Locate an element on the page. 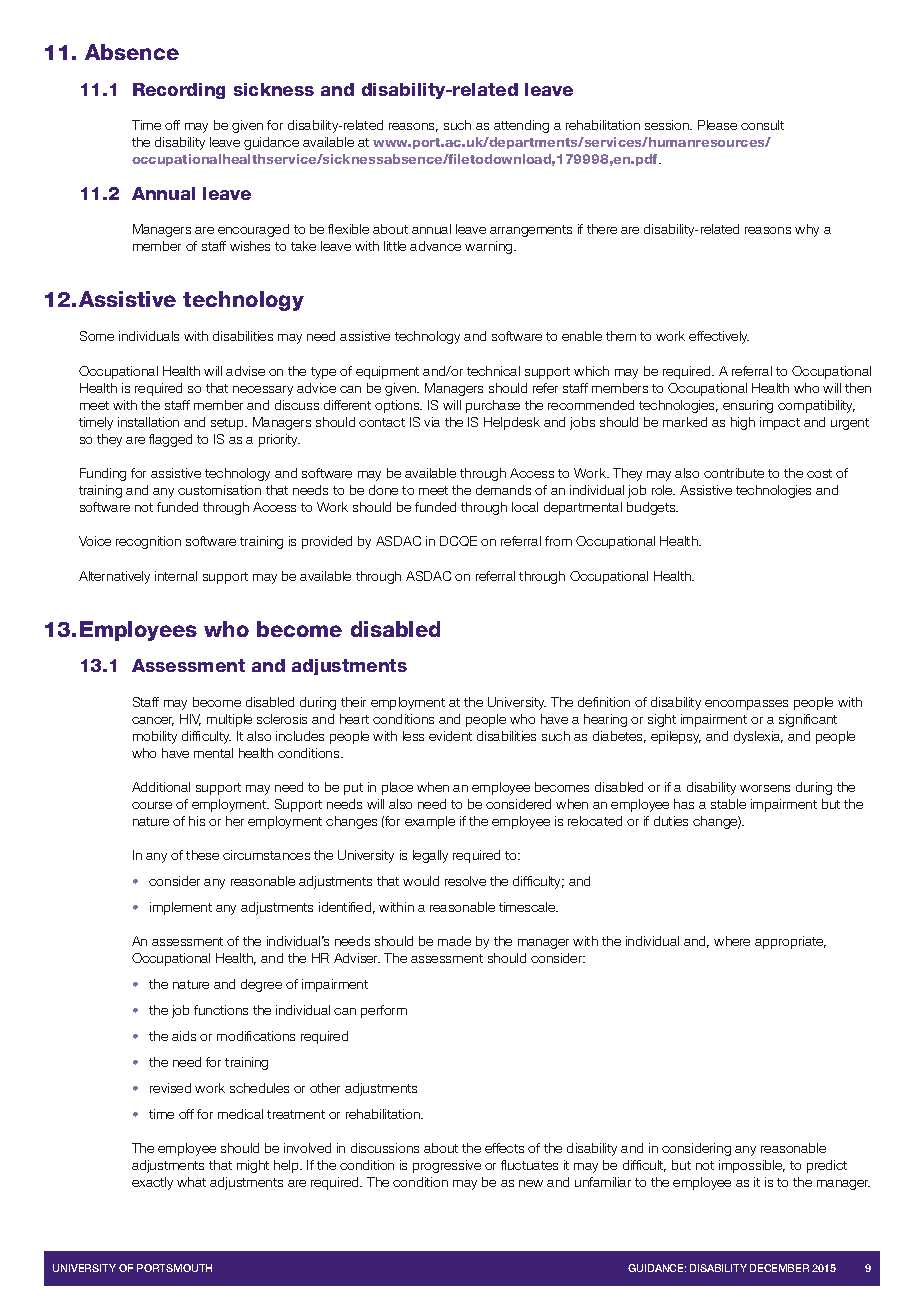 Image resolution: width=924 pixels, height=1308 pixels. Recording is located at coordinates (179, 91).
